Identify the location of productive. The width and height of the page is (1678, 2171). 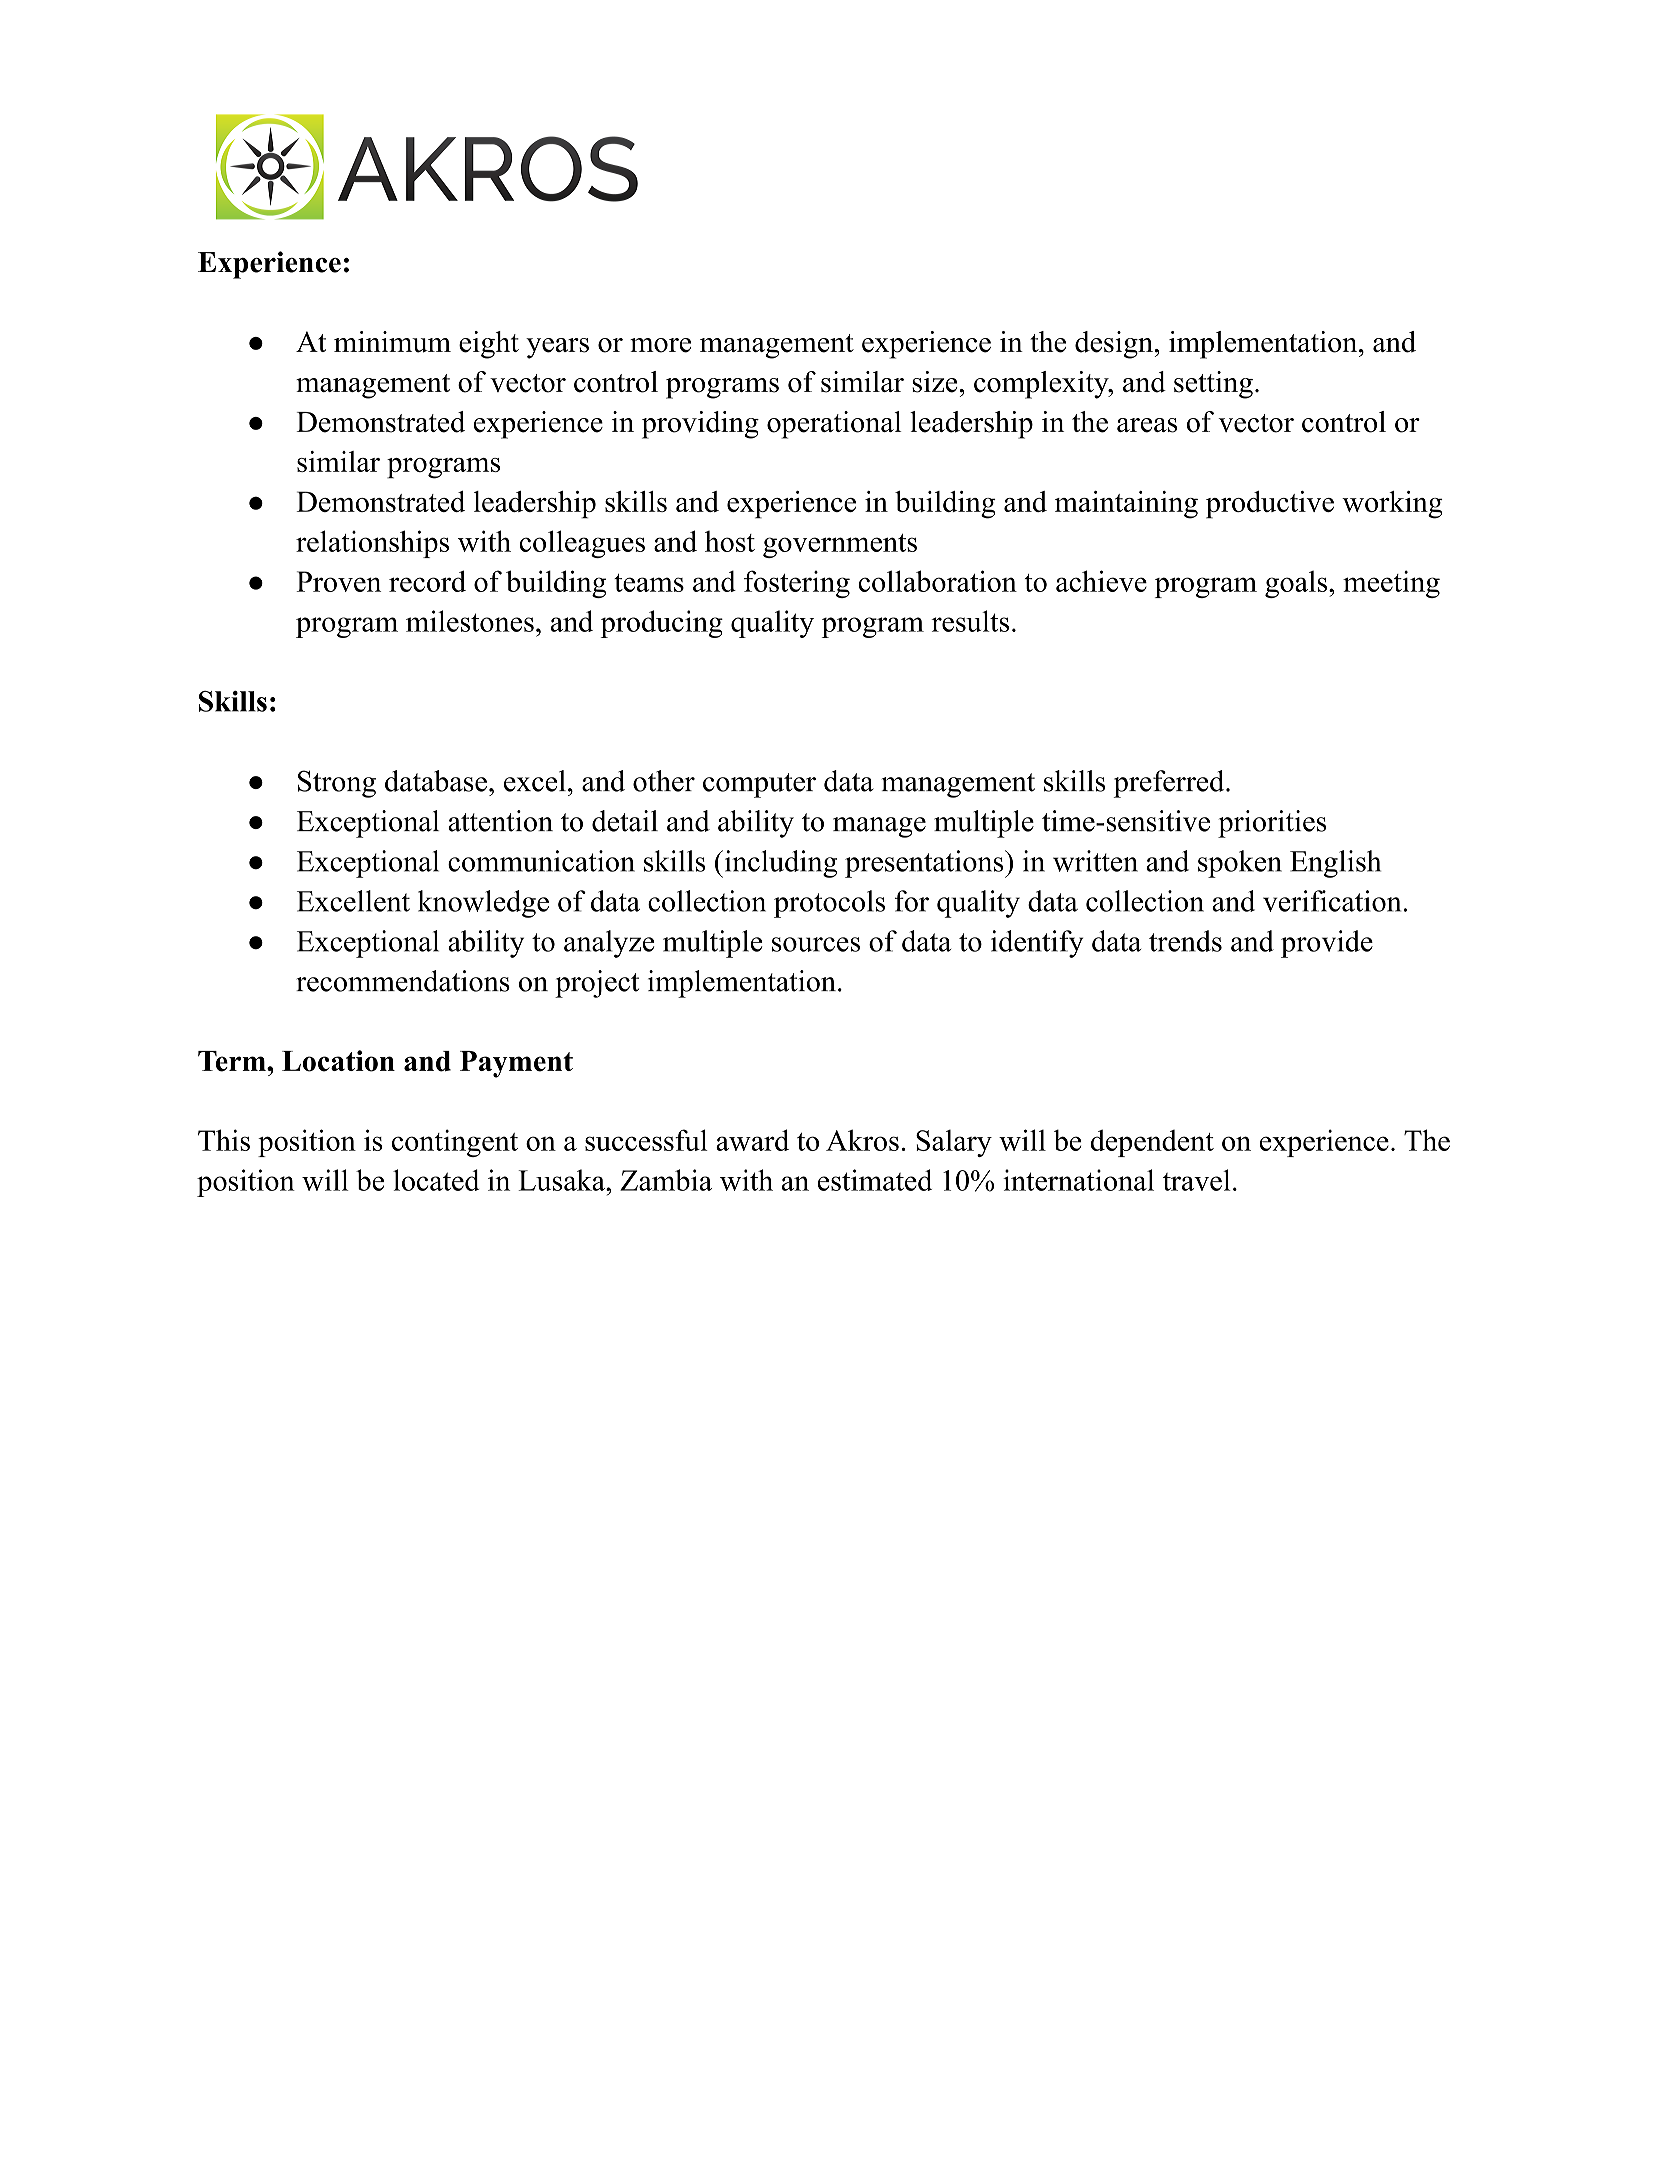
(1270, 505).
